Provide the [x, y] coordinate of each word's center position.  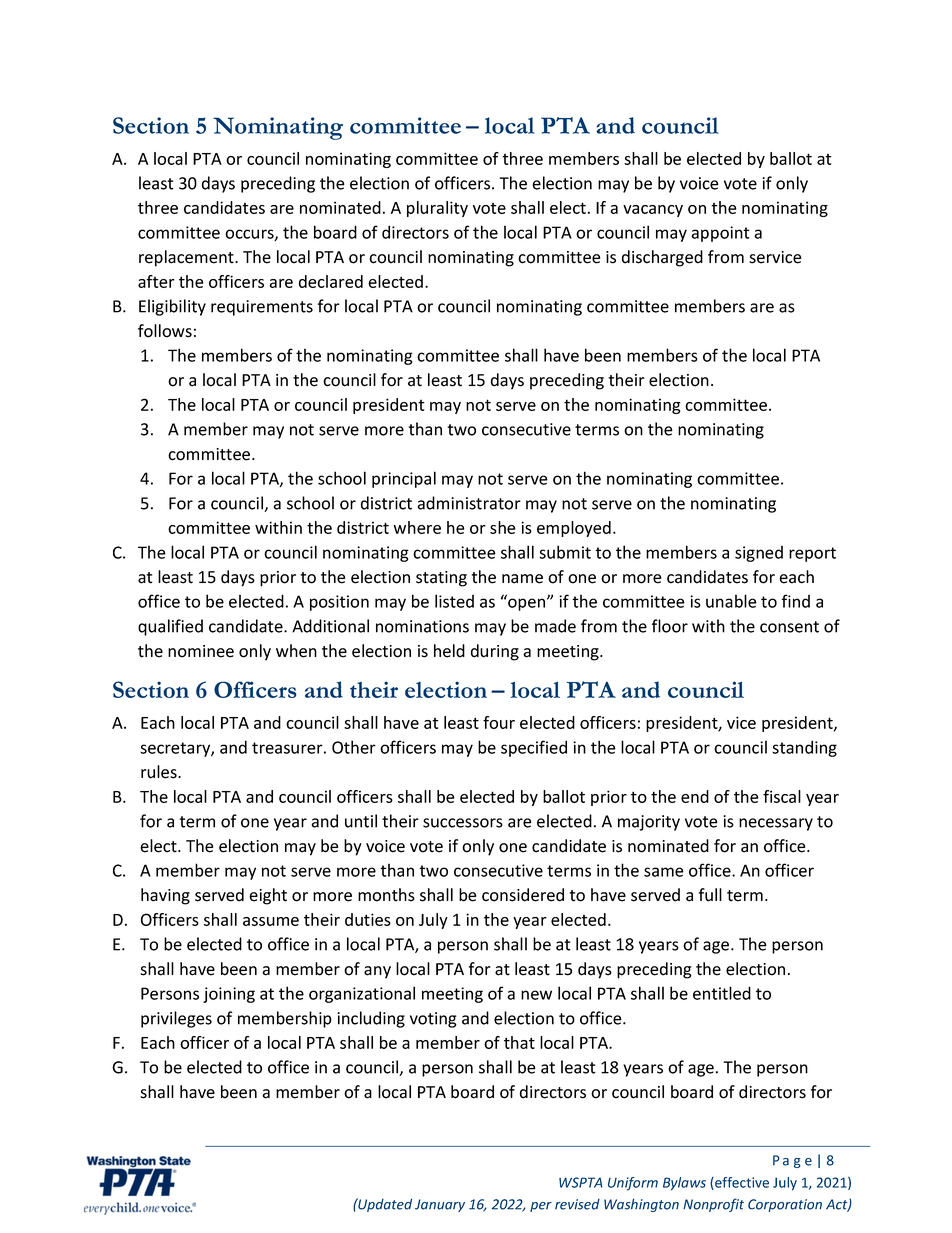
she [503, 527]
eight [268, 896]
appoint [720, 234]
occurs [250, 235]
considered [523, 895]
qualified [170, 627]
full [710, 895]
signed [759, 554]
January [440, 1205]
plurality [437, 209]
